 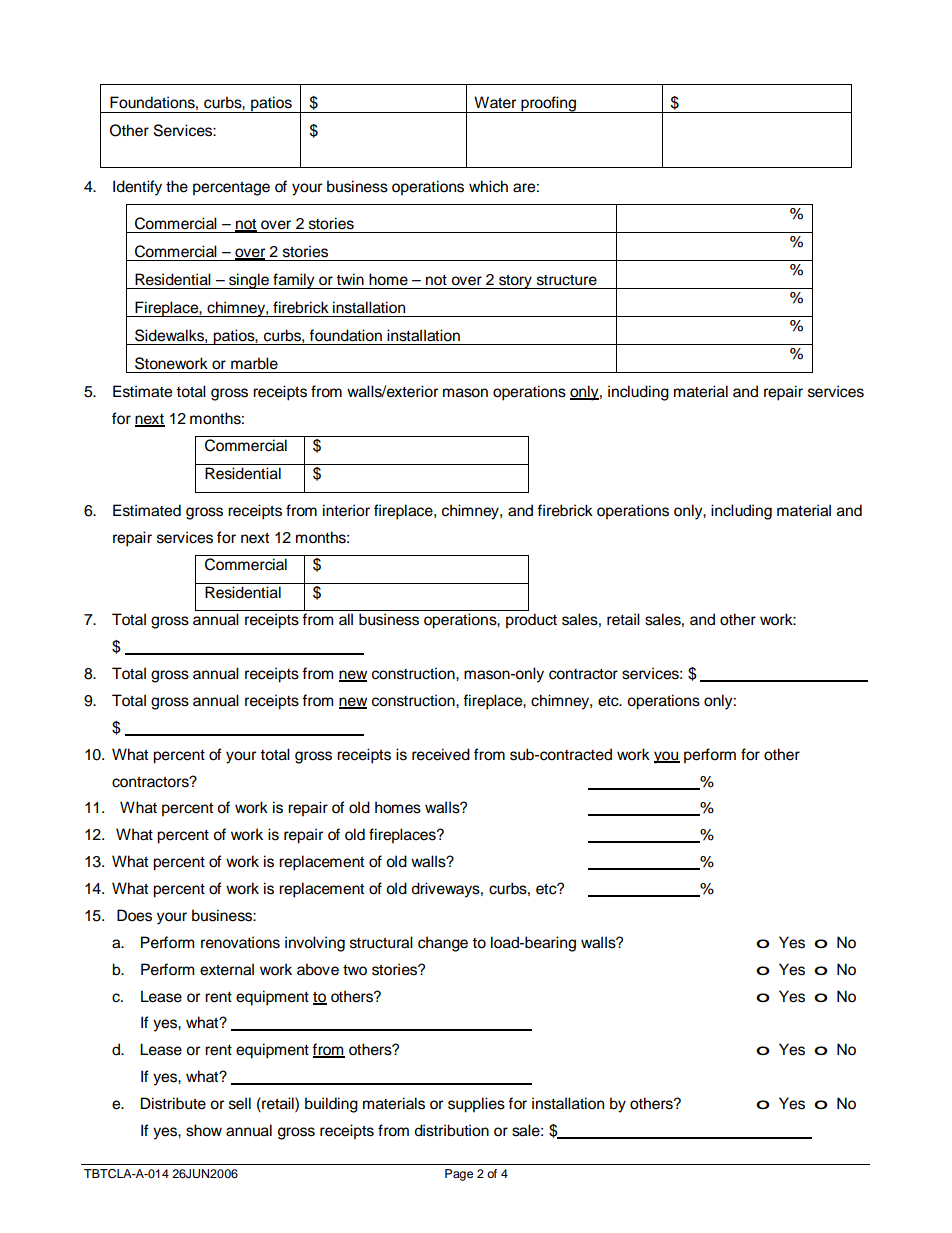 I want to click on Water, so click(x=495, y=102).
